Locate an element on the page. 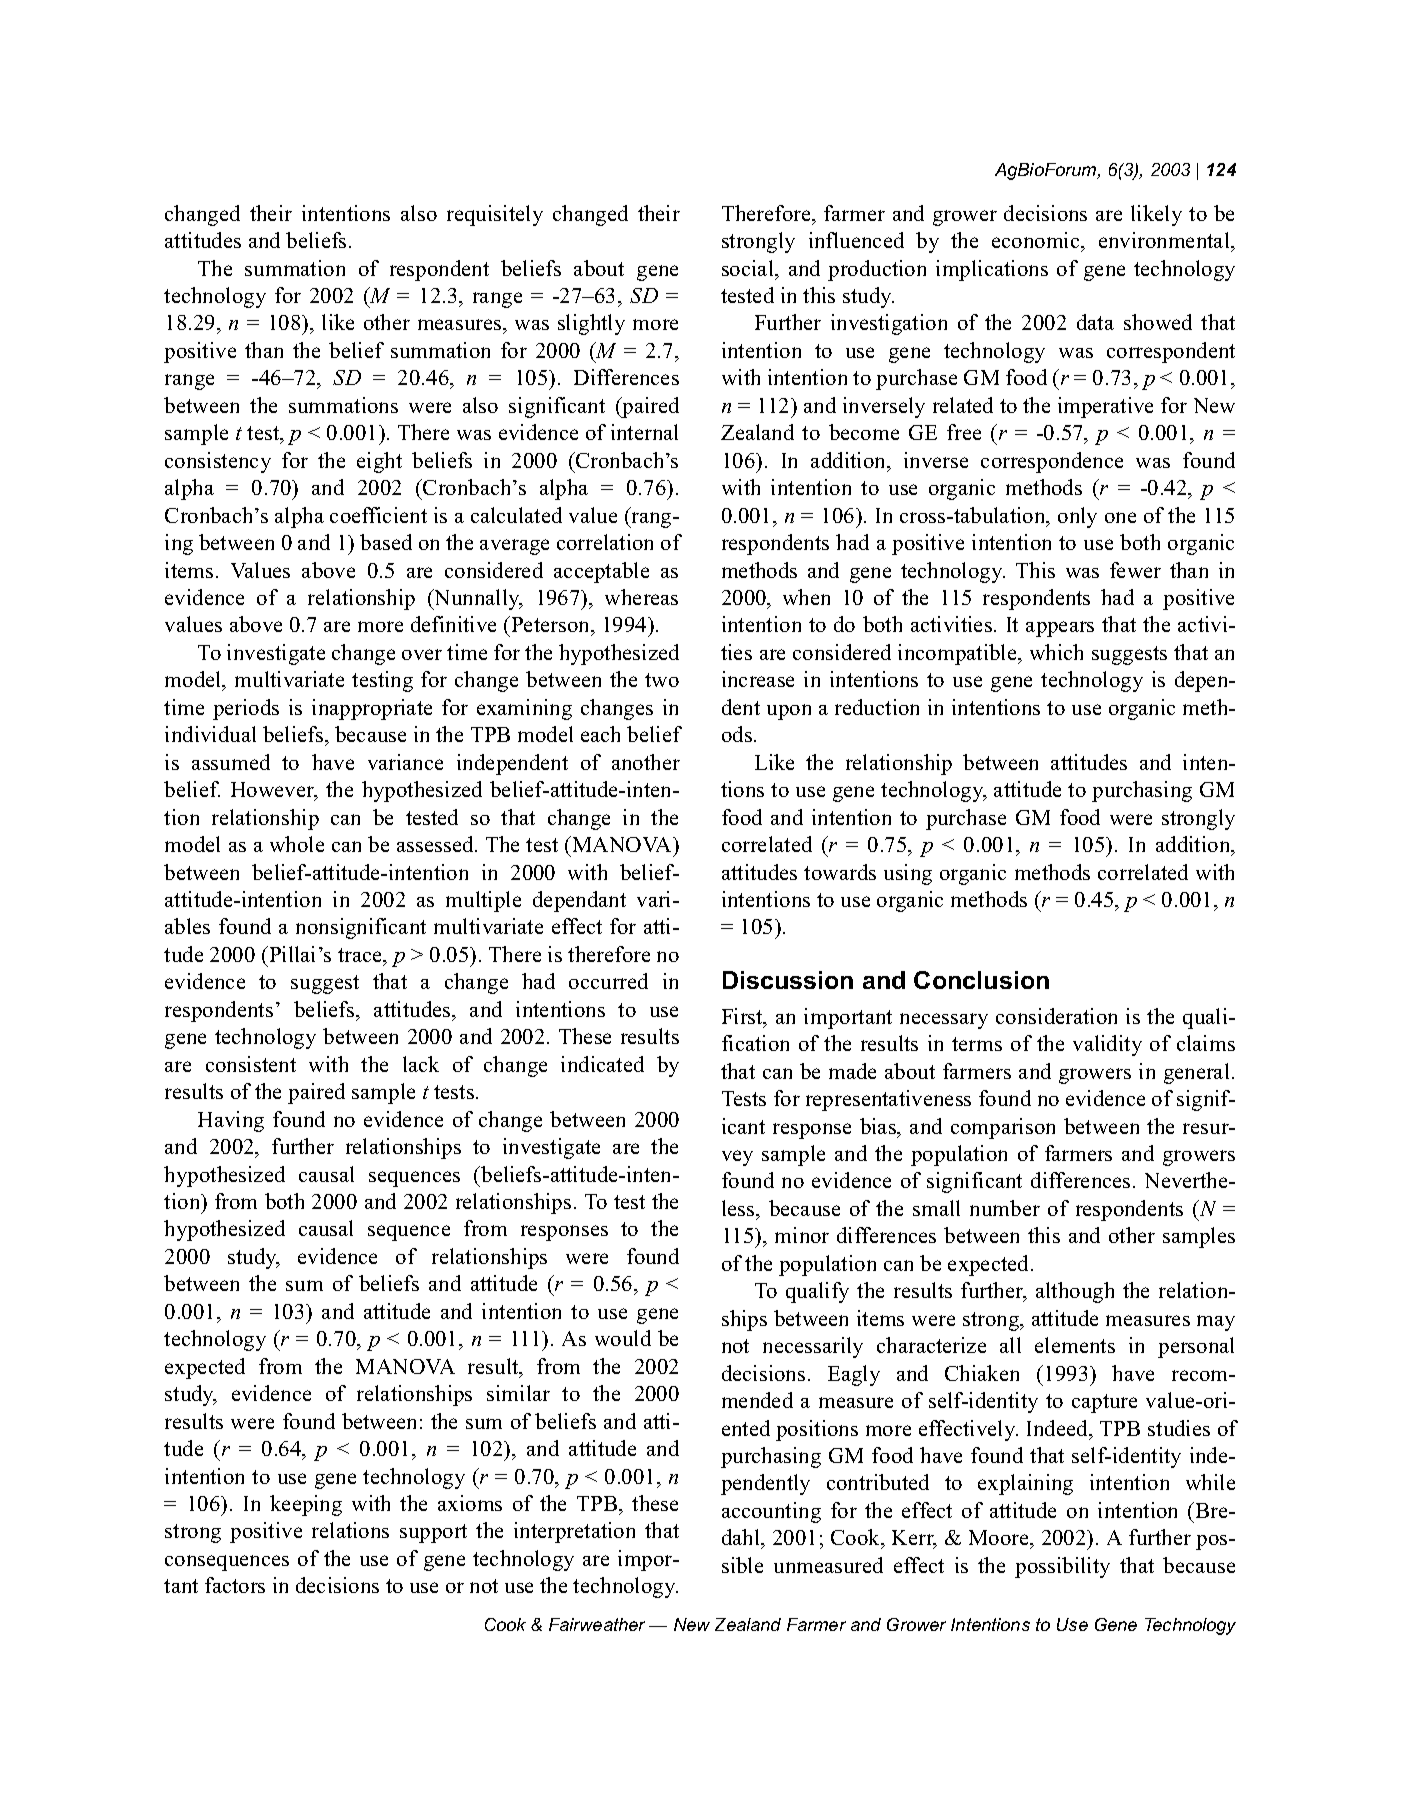 Image resolution: width=1401 pixels, height=1812 pixels. towards is located at coordinates (840, 872).
